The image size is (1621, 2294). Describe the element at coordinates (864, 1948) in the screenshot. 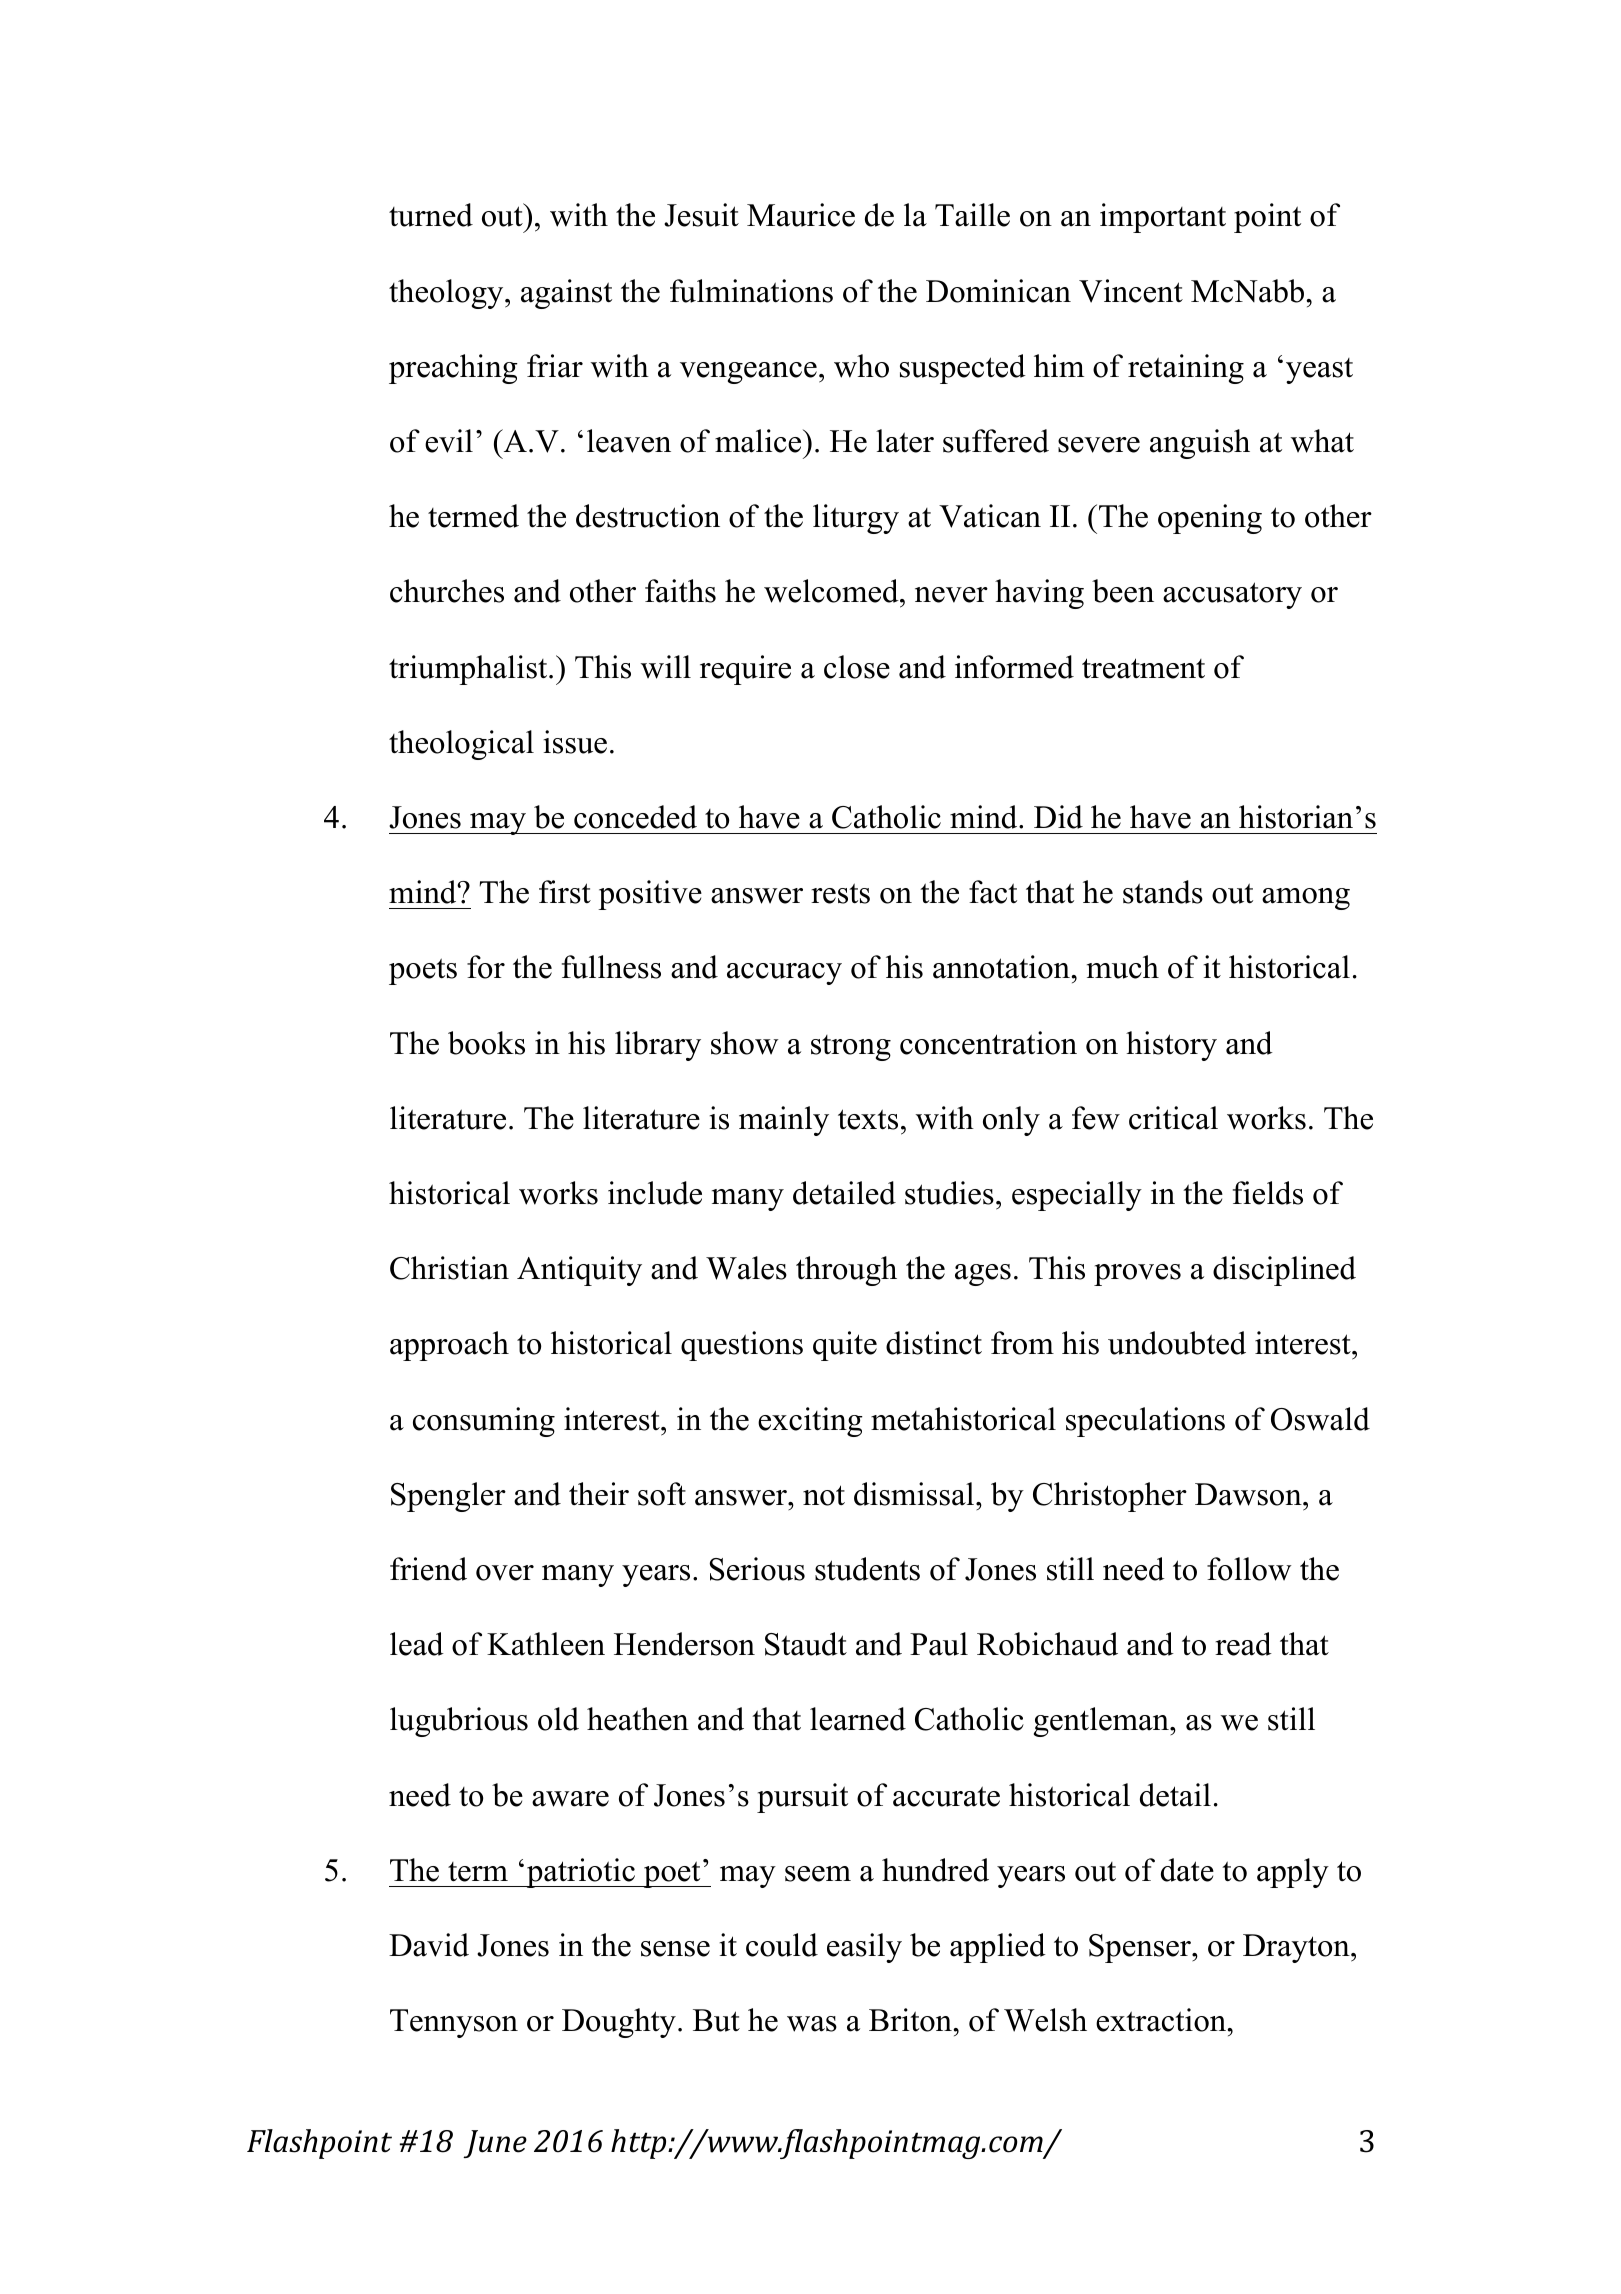

I see `easily` at that location.
